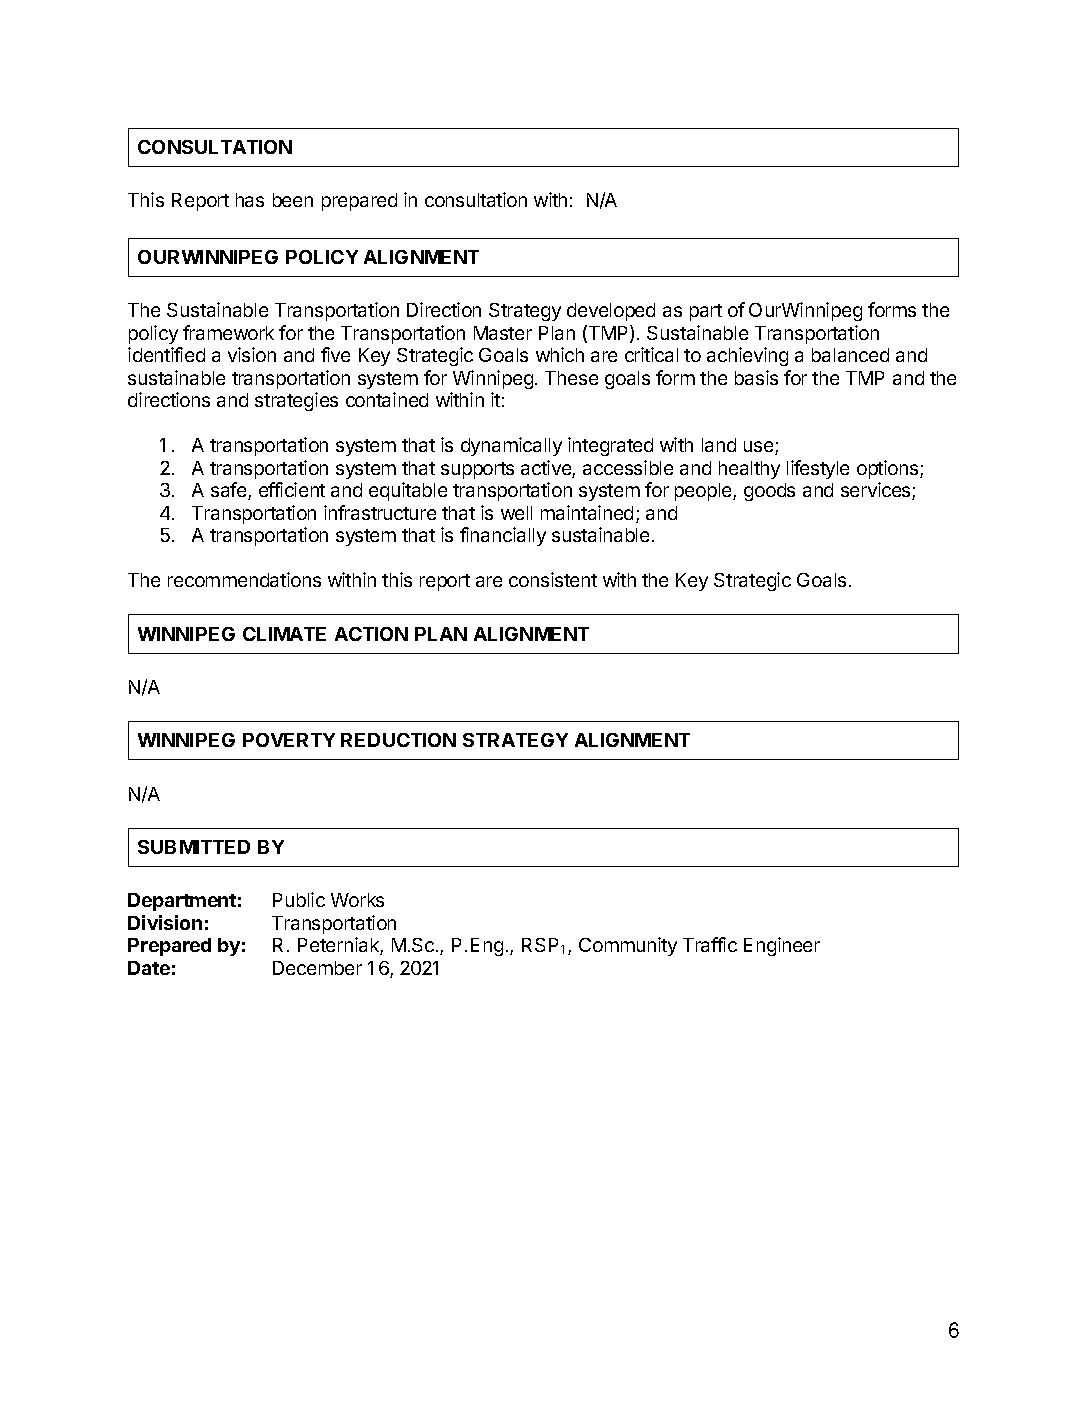  What do you see at coordinates (571, 378) in the screenshot?
I see `These` at bounding box center [571, 378].
